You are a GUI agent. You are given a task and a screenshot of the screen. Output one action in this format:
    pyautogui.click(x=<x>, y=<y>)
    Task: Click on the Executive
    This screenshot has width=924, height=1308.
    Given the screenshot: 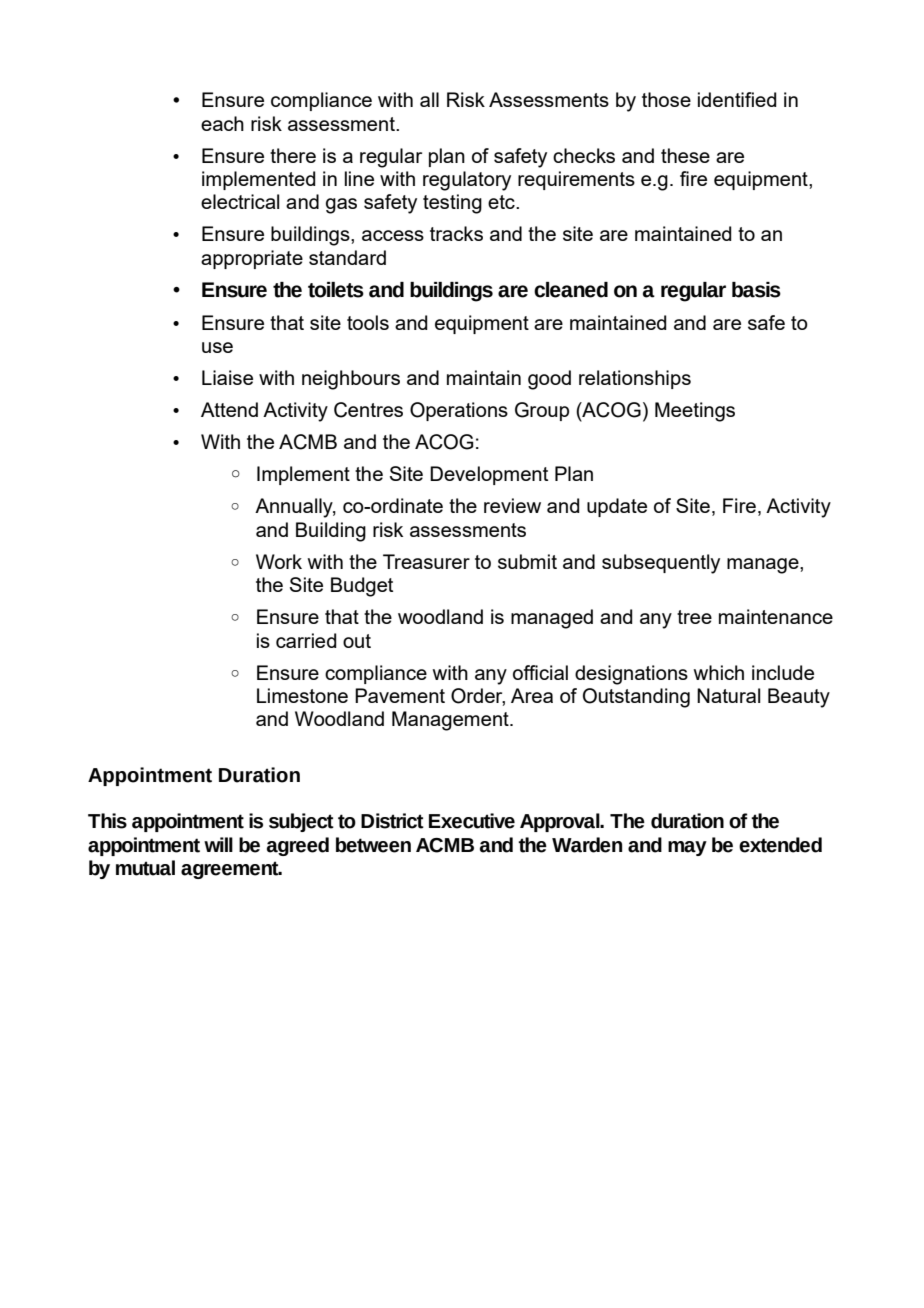 What is the action you would take?
    pyautogui.click(x=472, y=821)
